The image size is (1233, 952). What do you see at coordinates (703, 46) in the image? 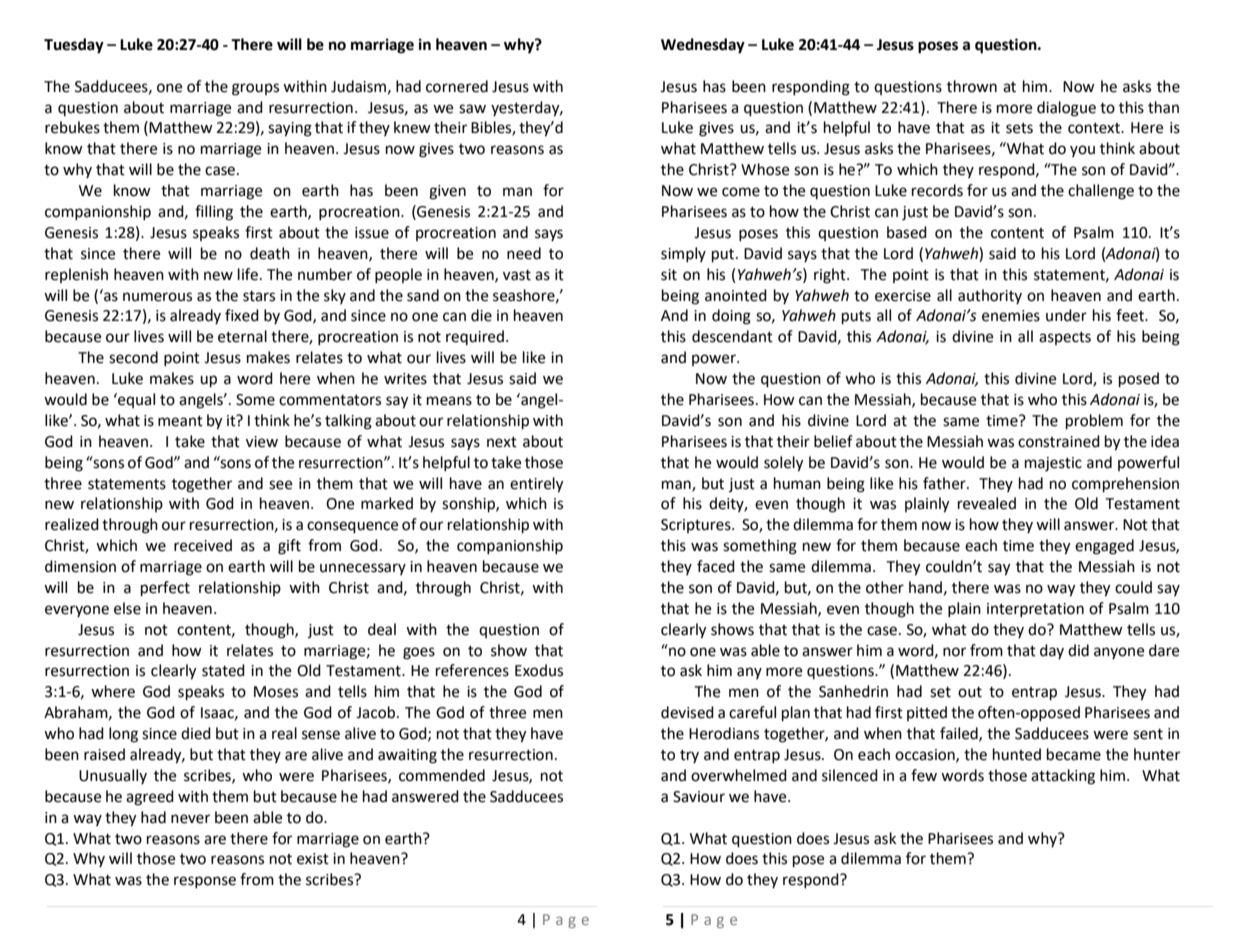
I see `Wednesday` at bounding box center [703, 46].
